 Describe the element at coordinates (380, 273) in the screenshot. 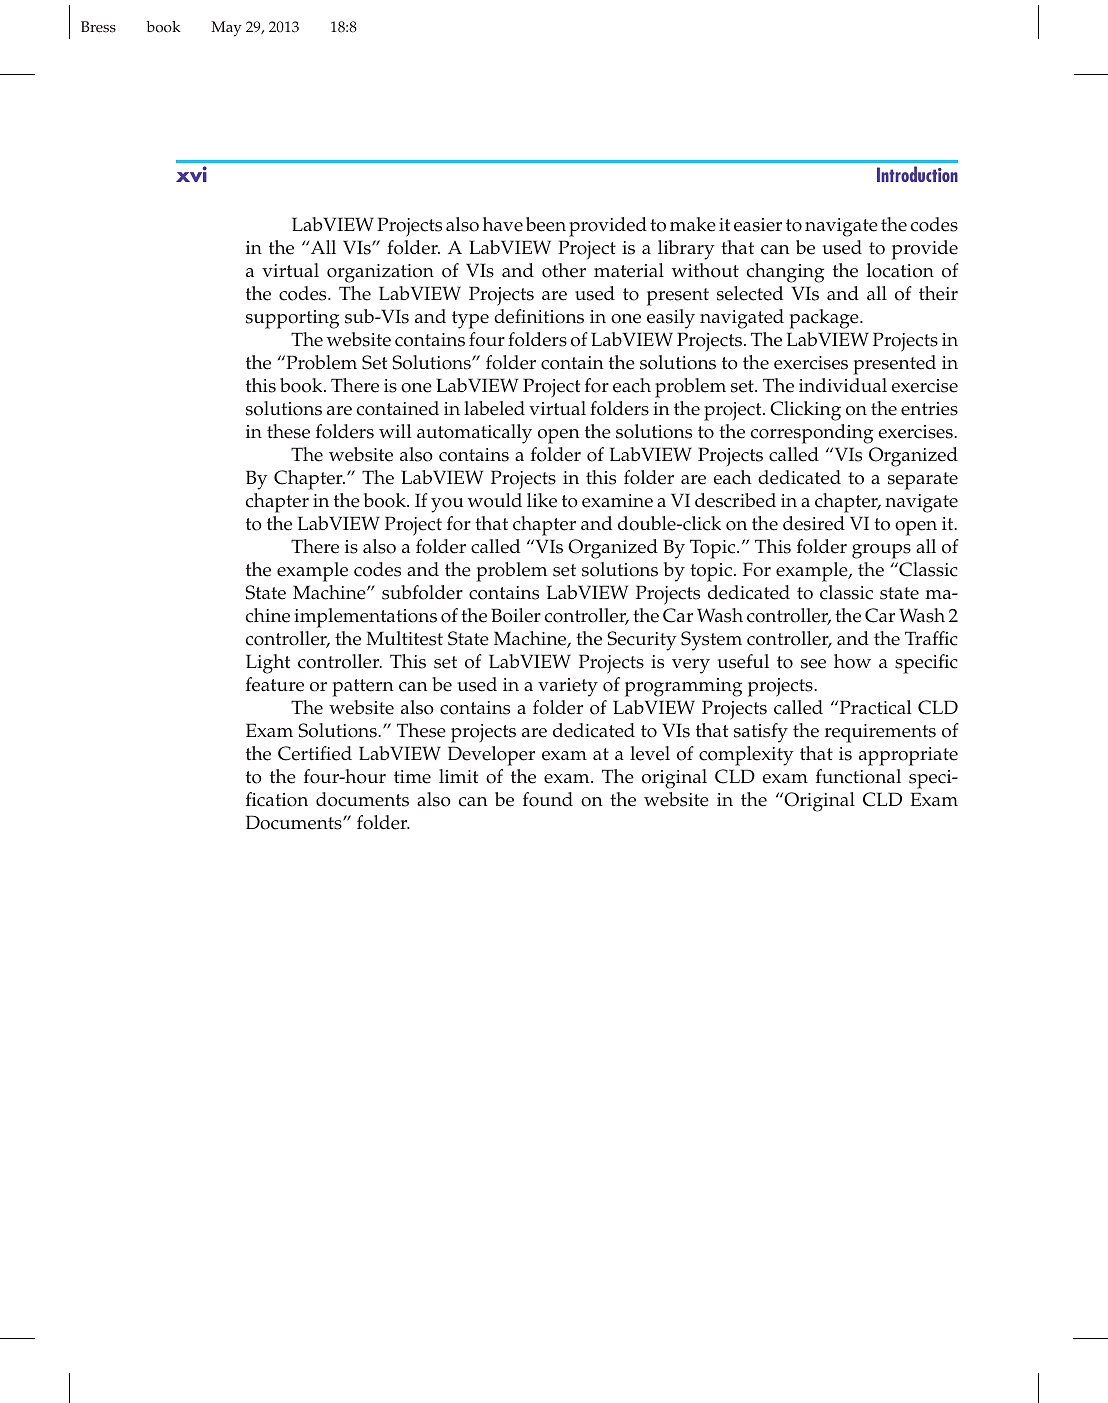

I see `organization` at that location.
